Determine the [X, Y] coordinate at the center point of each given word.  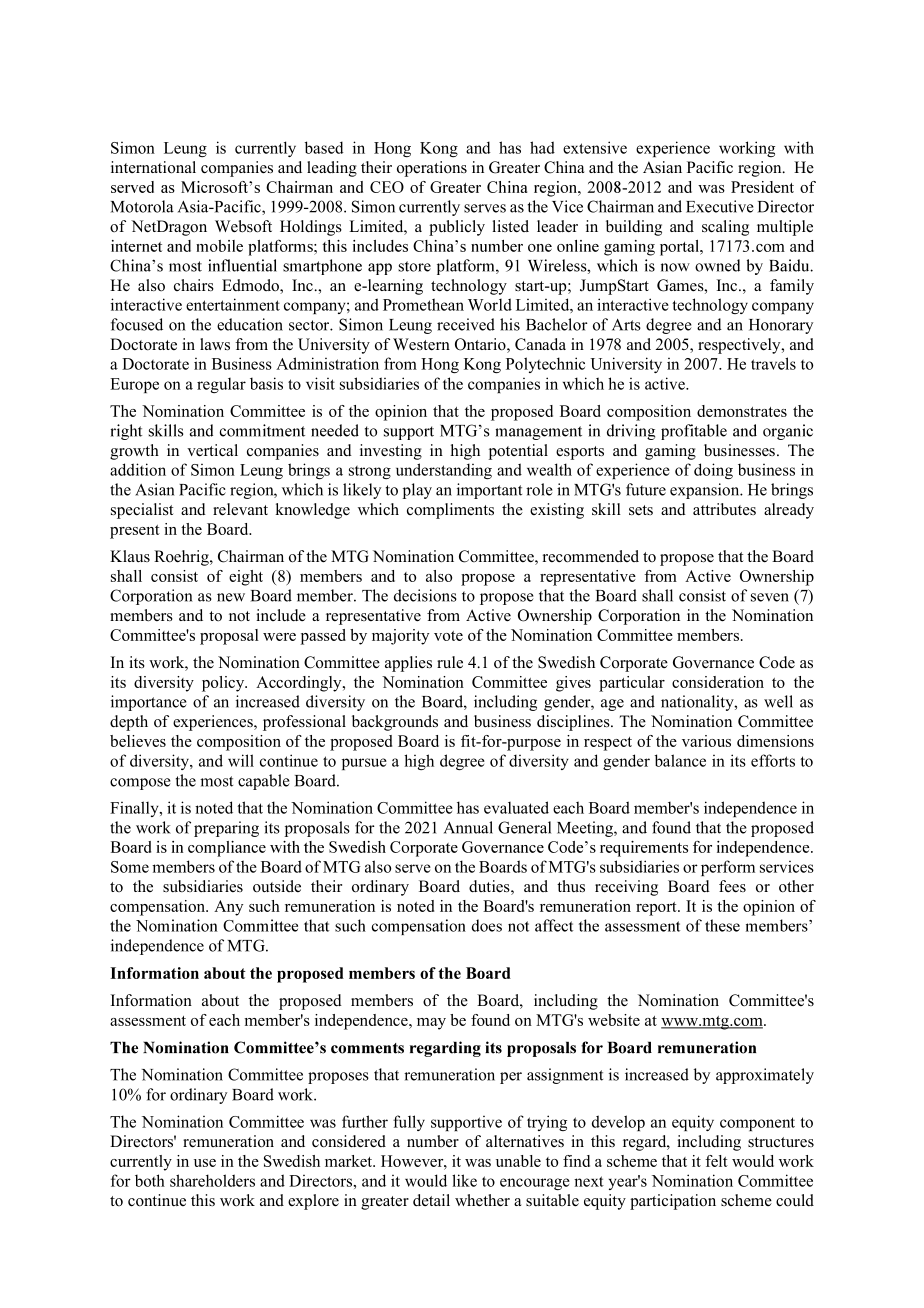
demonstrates [742, 411]
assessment [148, 1021]
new [231, 597]
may [431, 1024]
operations [432, 169]
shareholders [212, 1180]
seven [770, 597]
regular [221, 385]
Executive [720, 206]
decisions [425, 595]
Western [421, 344]
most [216, 781]
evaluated [516, 807]
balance [680, 760]
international [153, 167]
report [657, 909]
